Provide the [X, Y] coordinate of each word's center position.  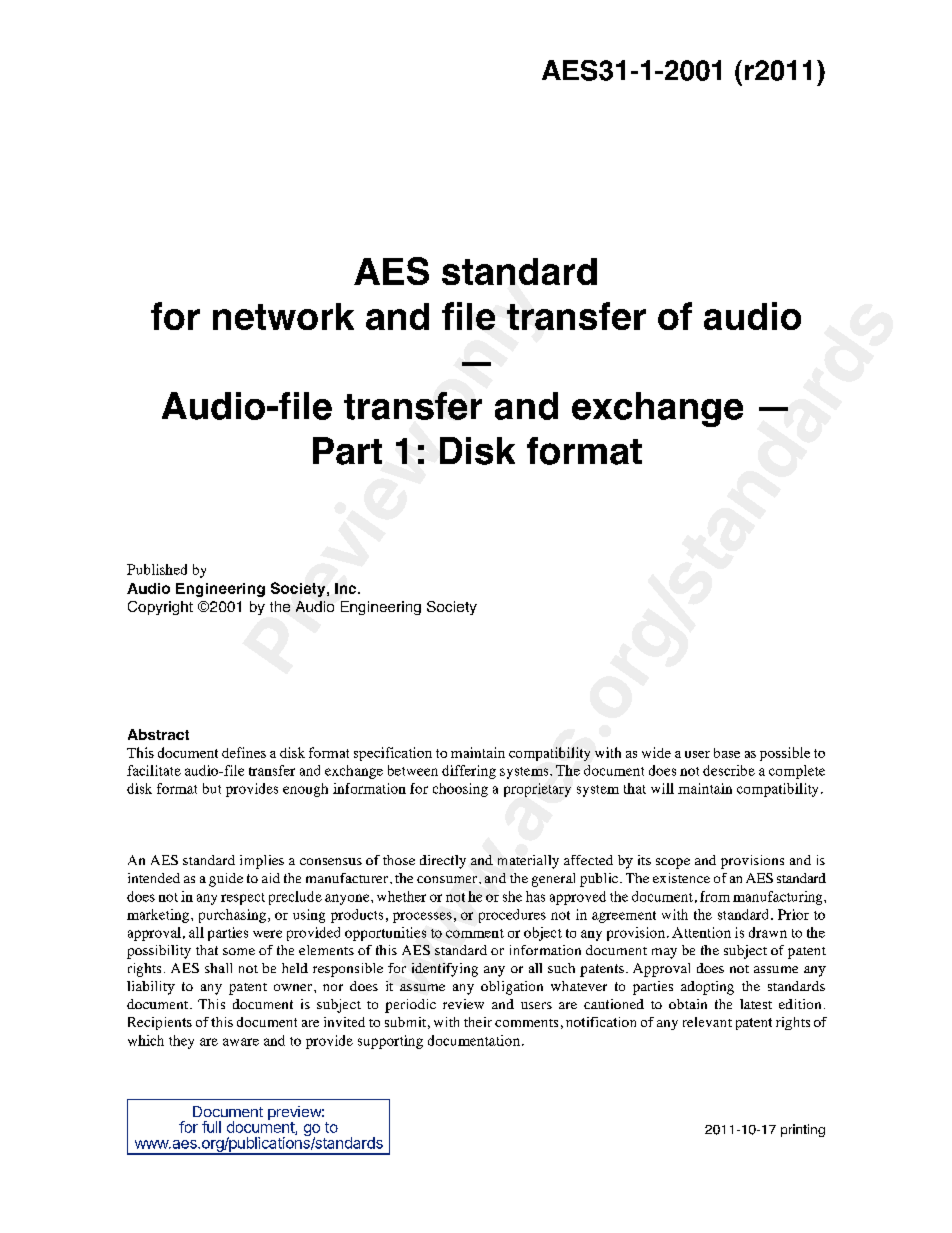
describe [729, 770]
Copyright [160, 608]
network [283, 316]
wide [656, 752]
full [211, 1127]
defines [244, 752]
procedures [512, 916]
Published [157, 569]
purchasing [232, 916]
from [715, 896]
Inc [347, 588]
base [727, 753]
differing [469, 772]
